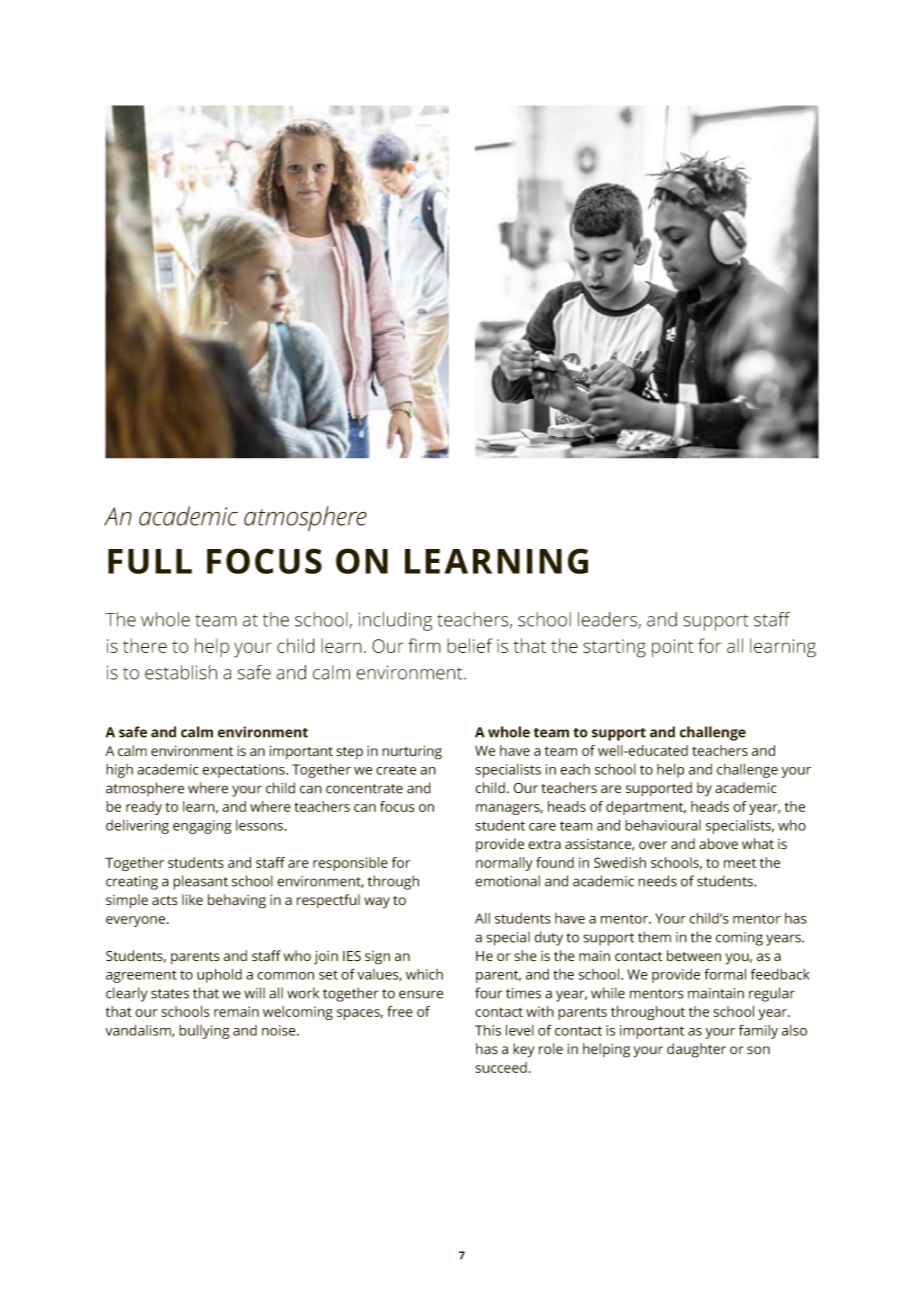  What do you see at coordinates (501, 1067) in the page?
I see `succeed` at bounding box center [501, 1067].
